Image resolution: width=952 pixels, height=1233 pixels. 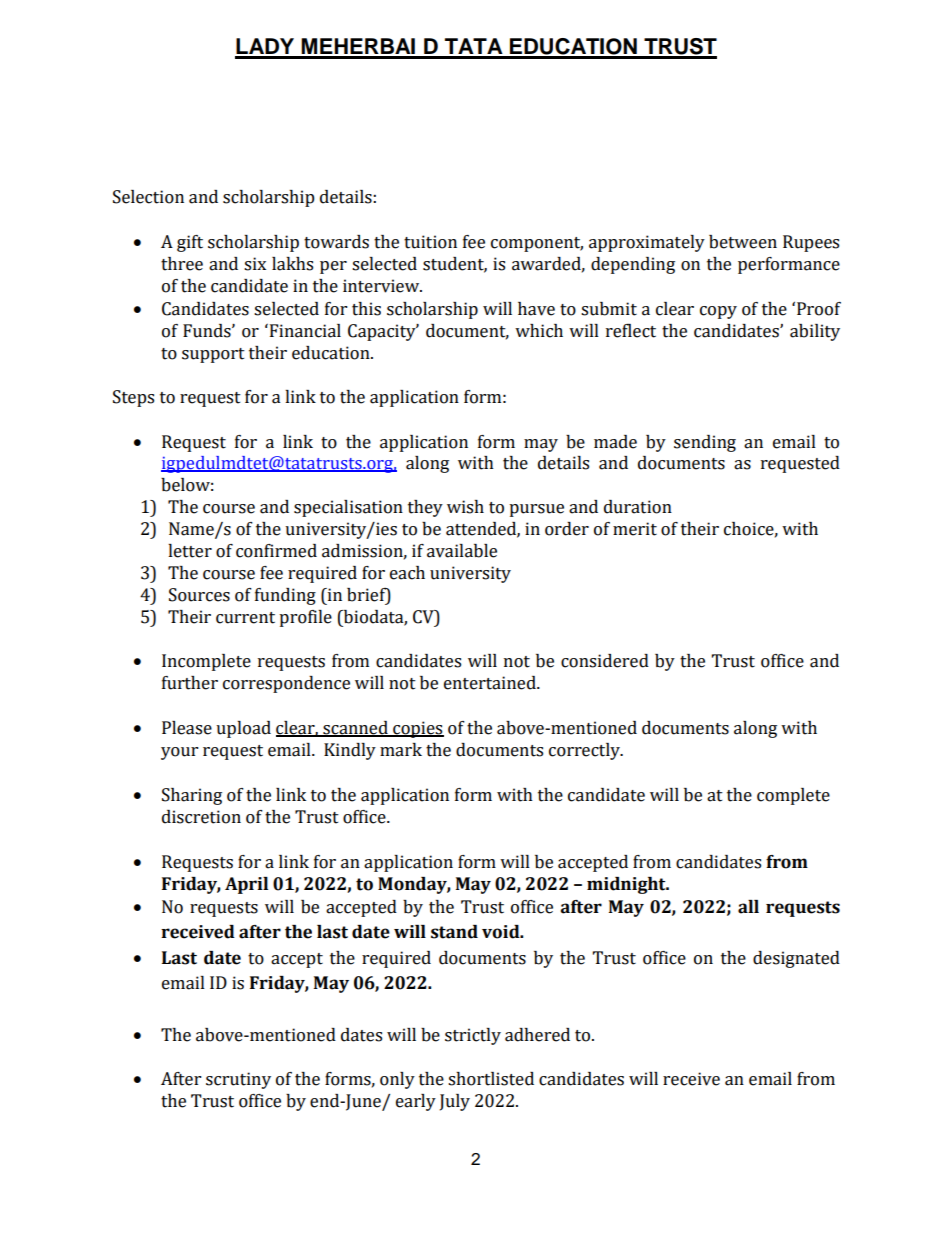 What do you see at coordinates (462, 551) in the document?
I see `available` at bounding box center [462, 551].
